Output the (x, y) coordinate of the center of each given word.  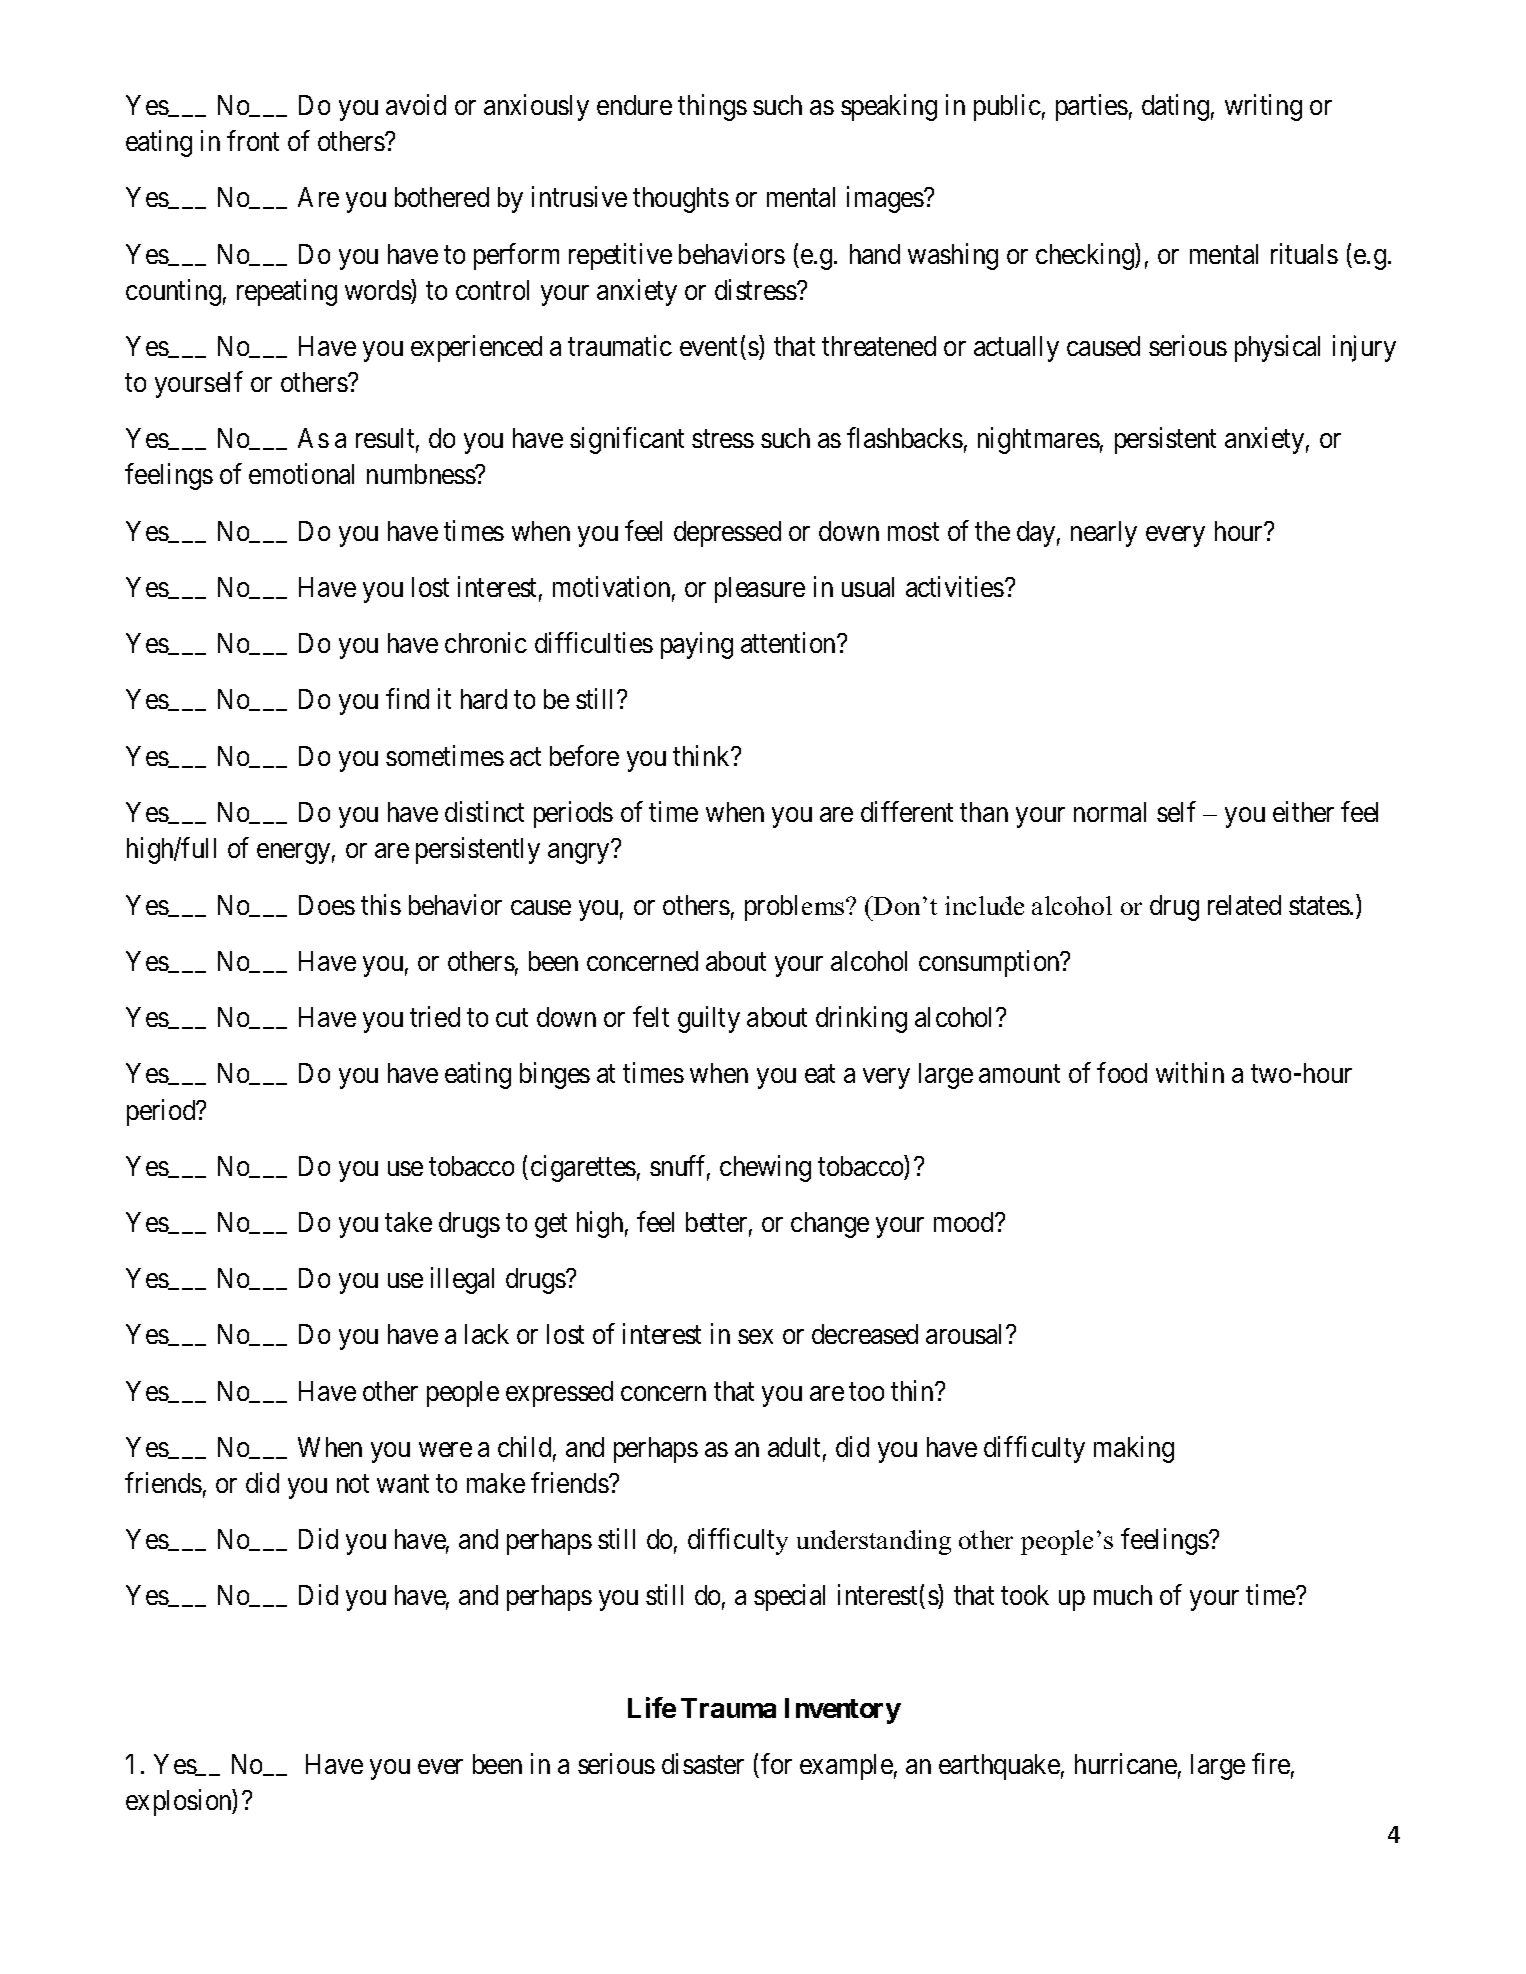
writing (1263, 107)
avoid (416, 104)
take (408, 1222)
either (1303, 812)
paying (697, 646)
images (885, 199)
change (830, 1225)
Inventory (843, 1711)
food (1122, 1073)
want (403, 1484)
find (407, 699)
